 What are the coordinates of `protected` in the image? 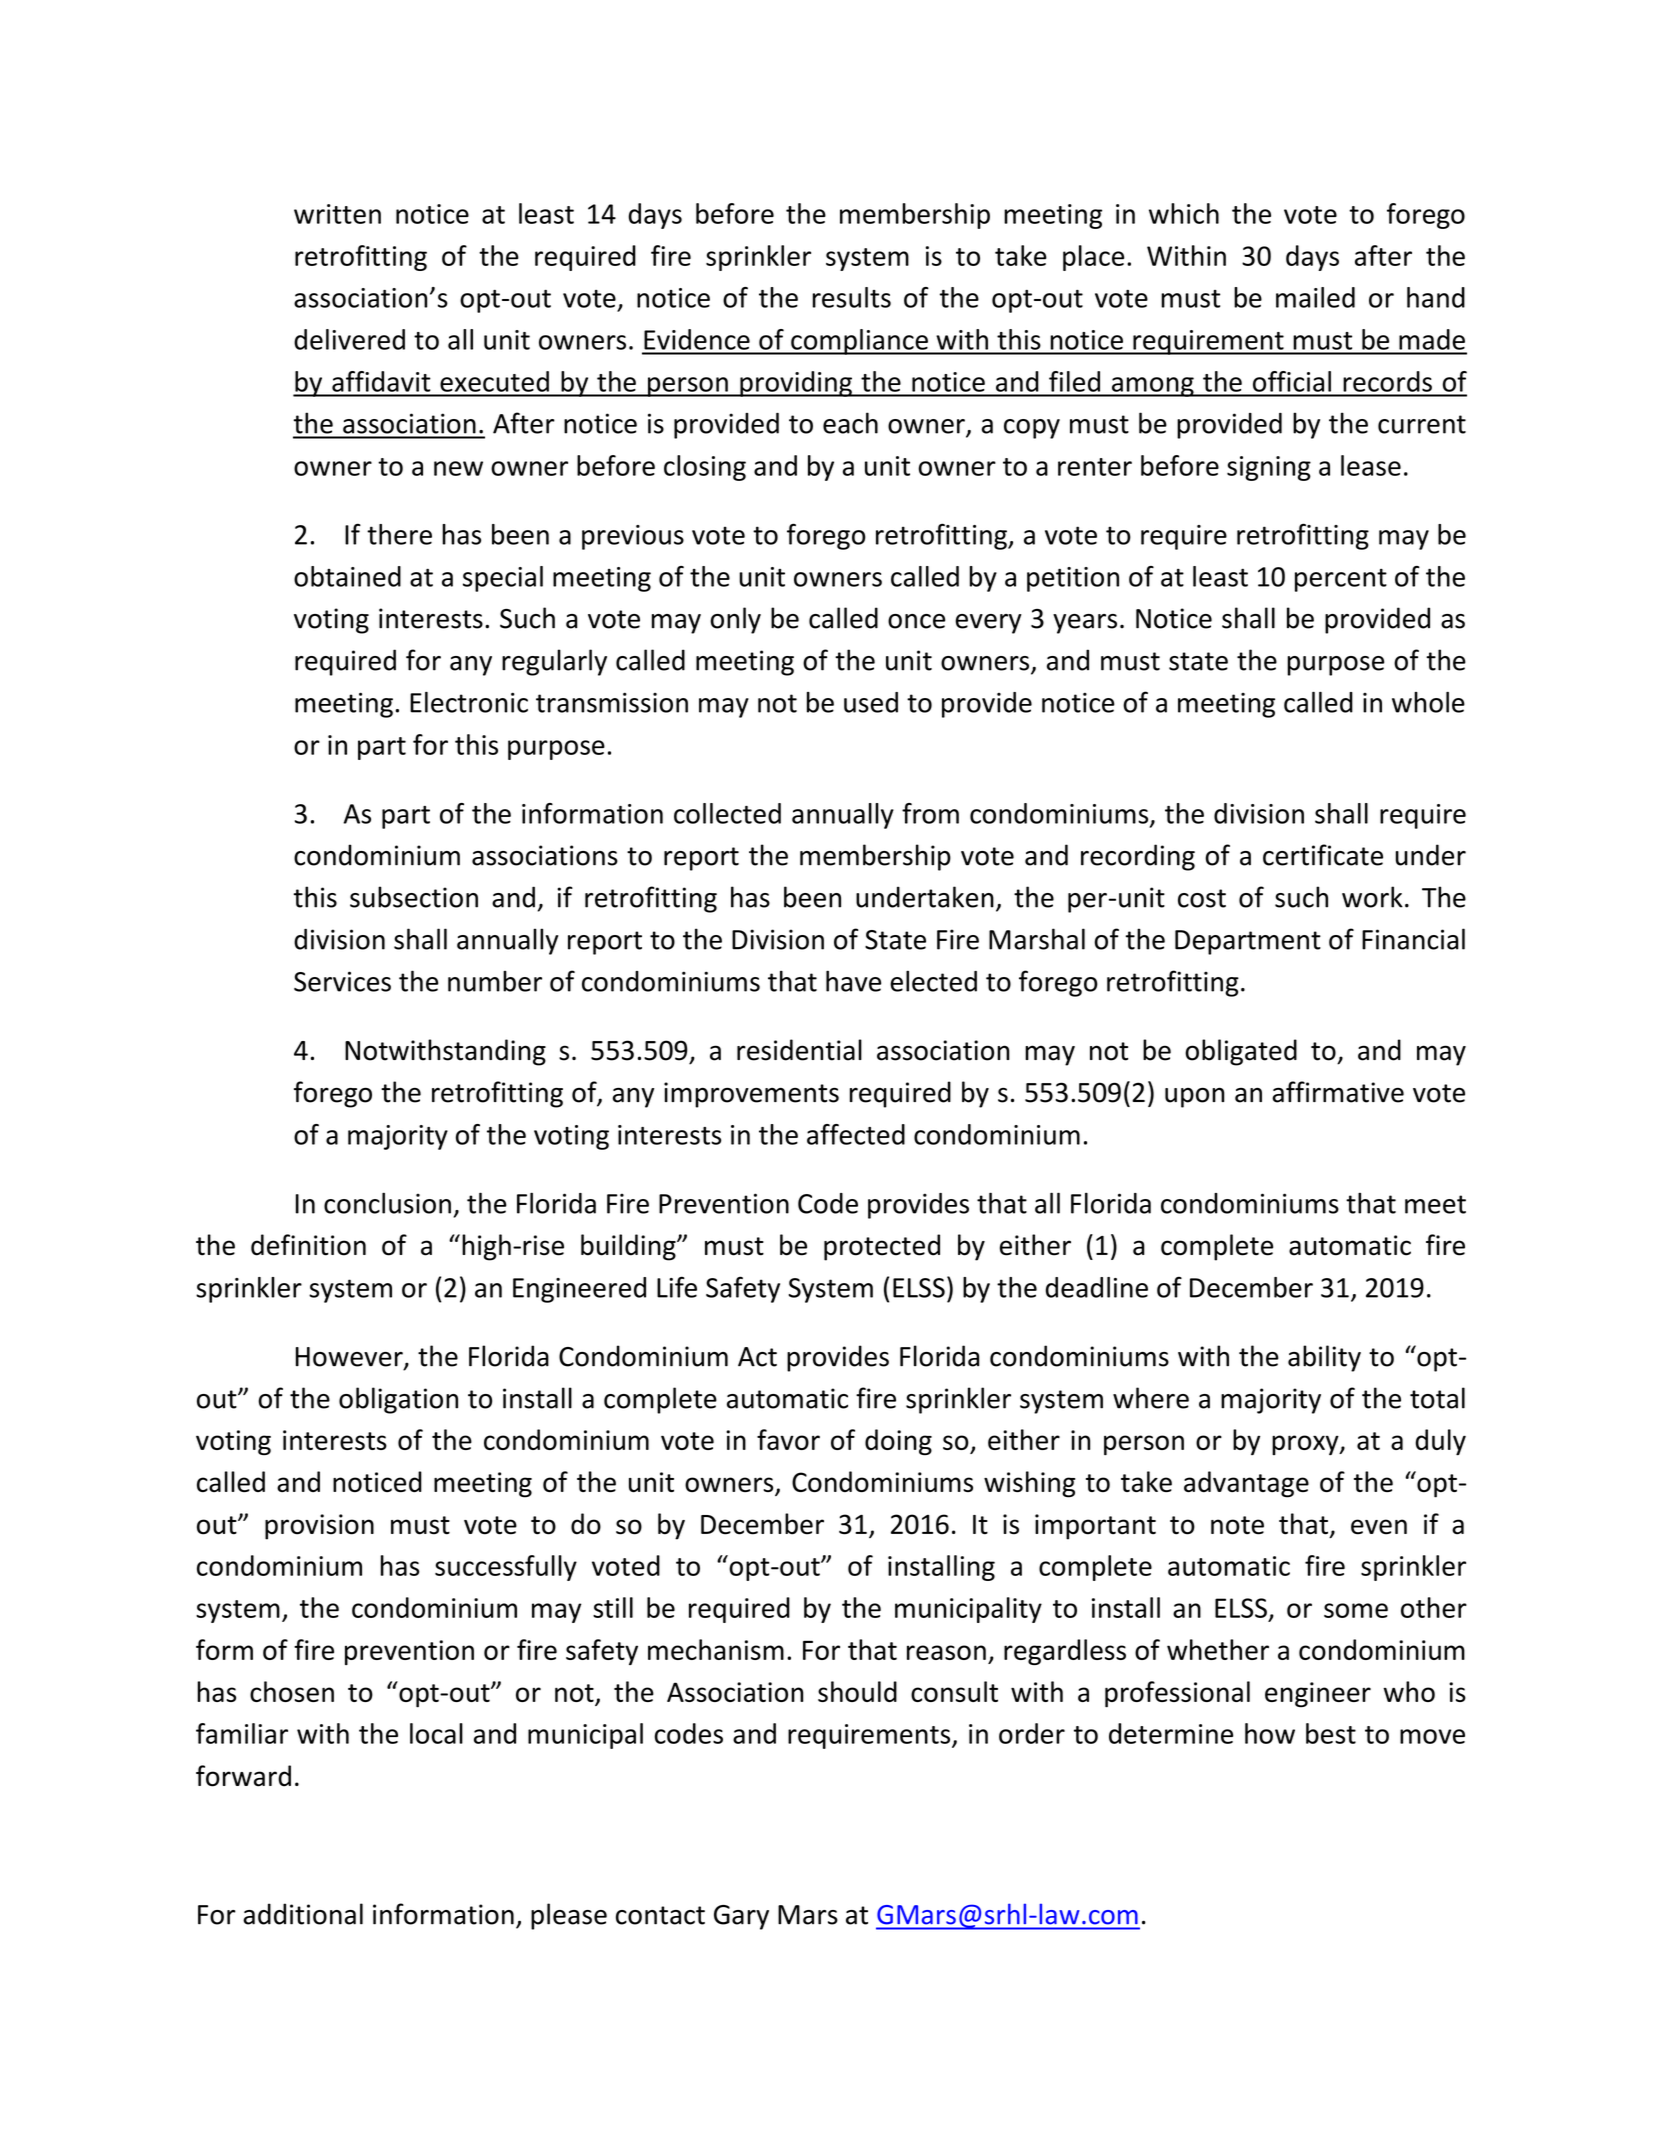 It's located at (882, 1247).
